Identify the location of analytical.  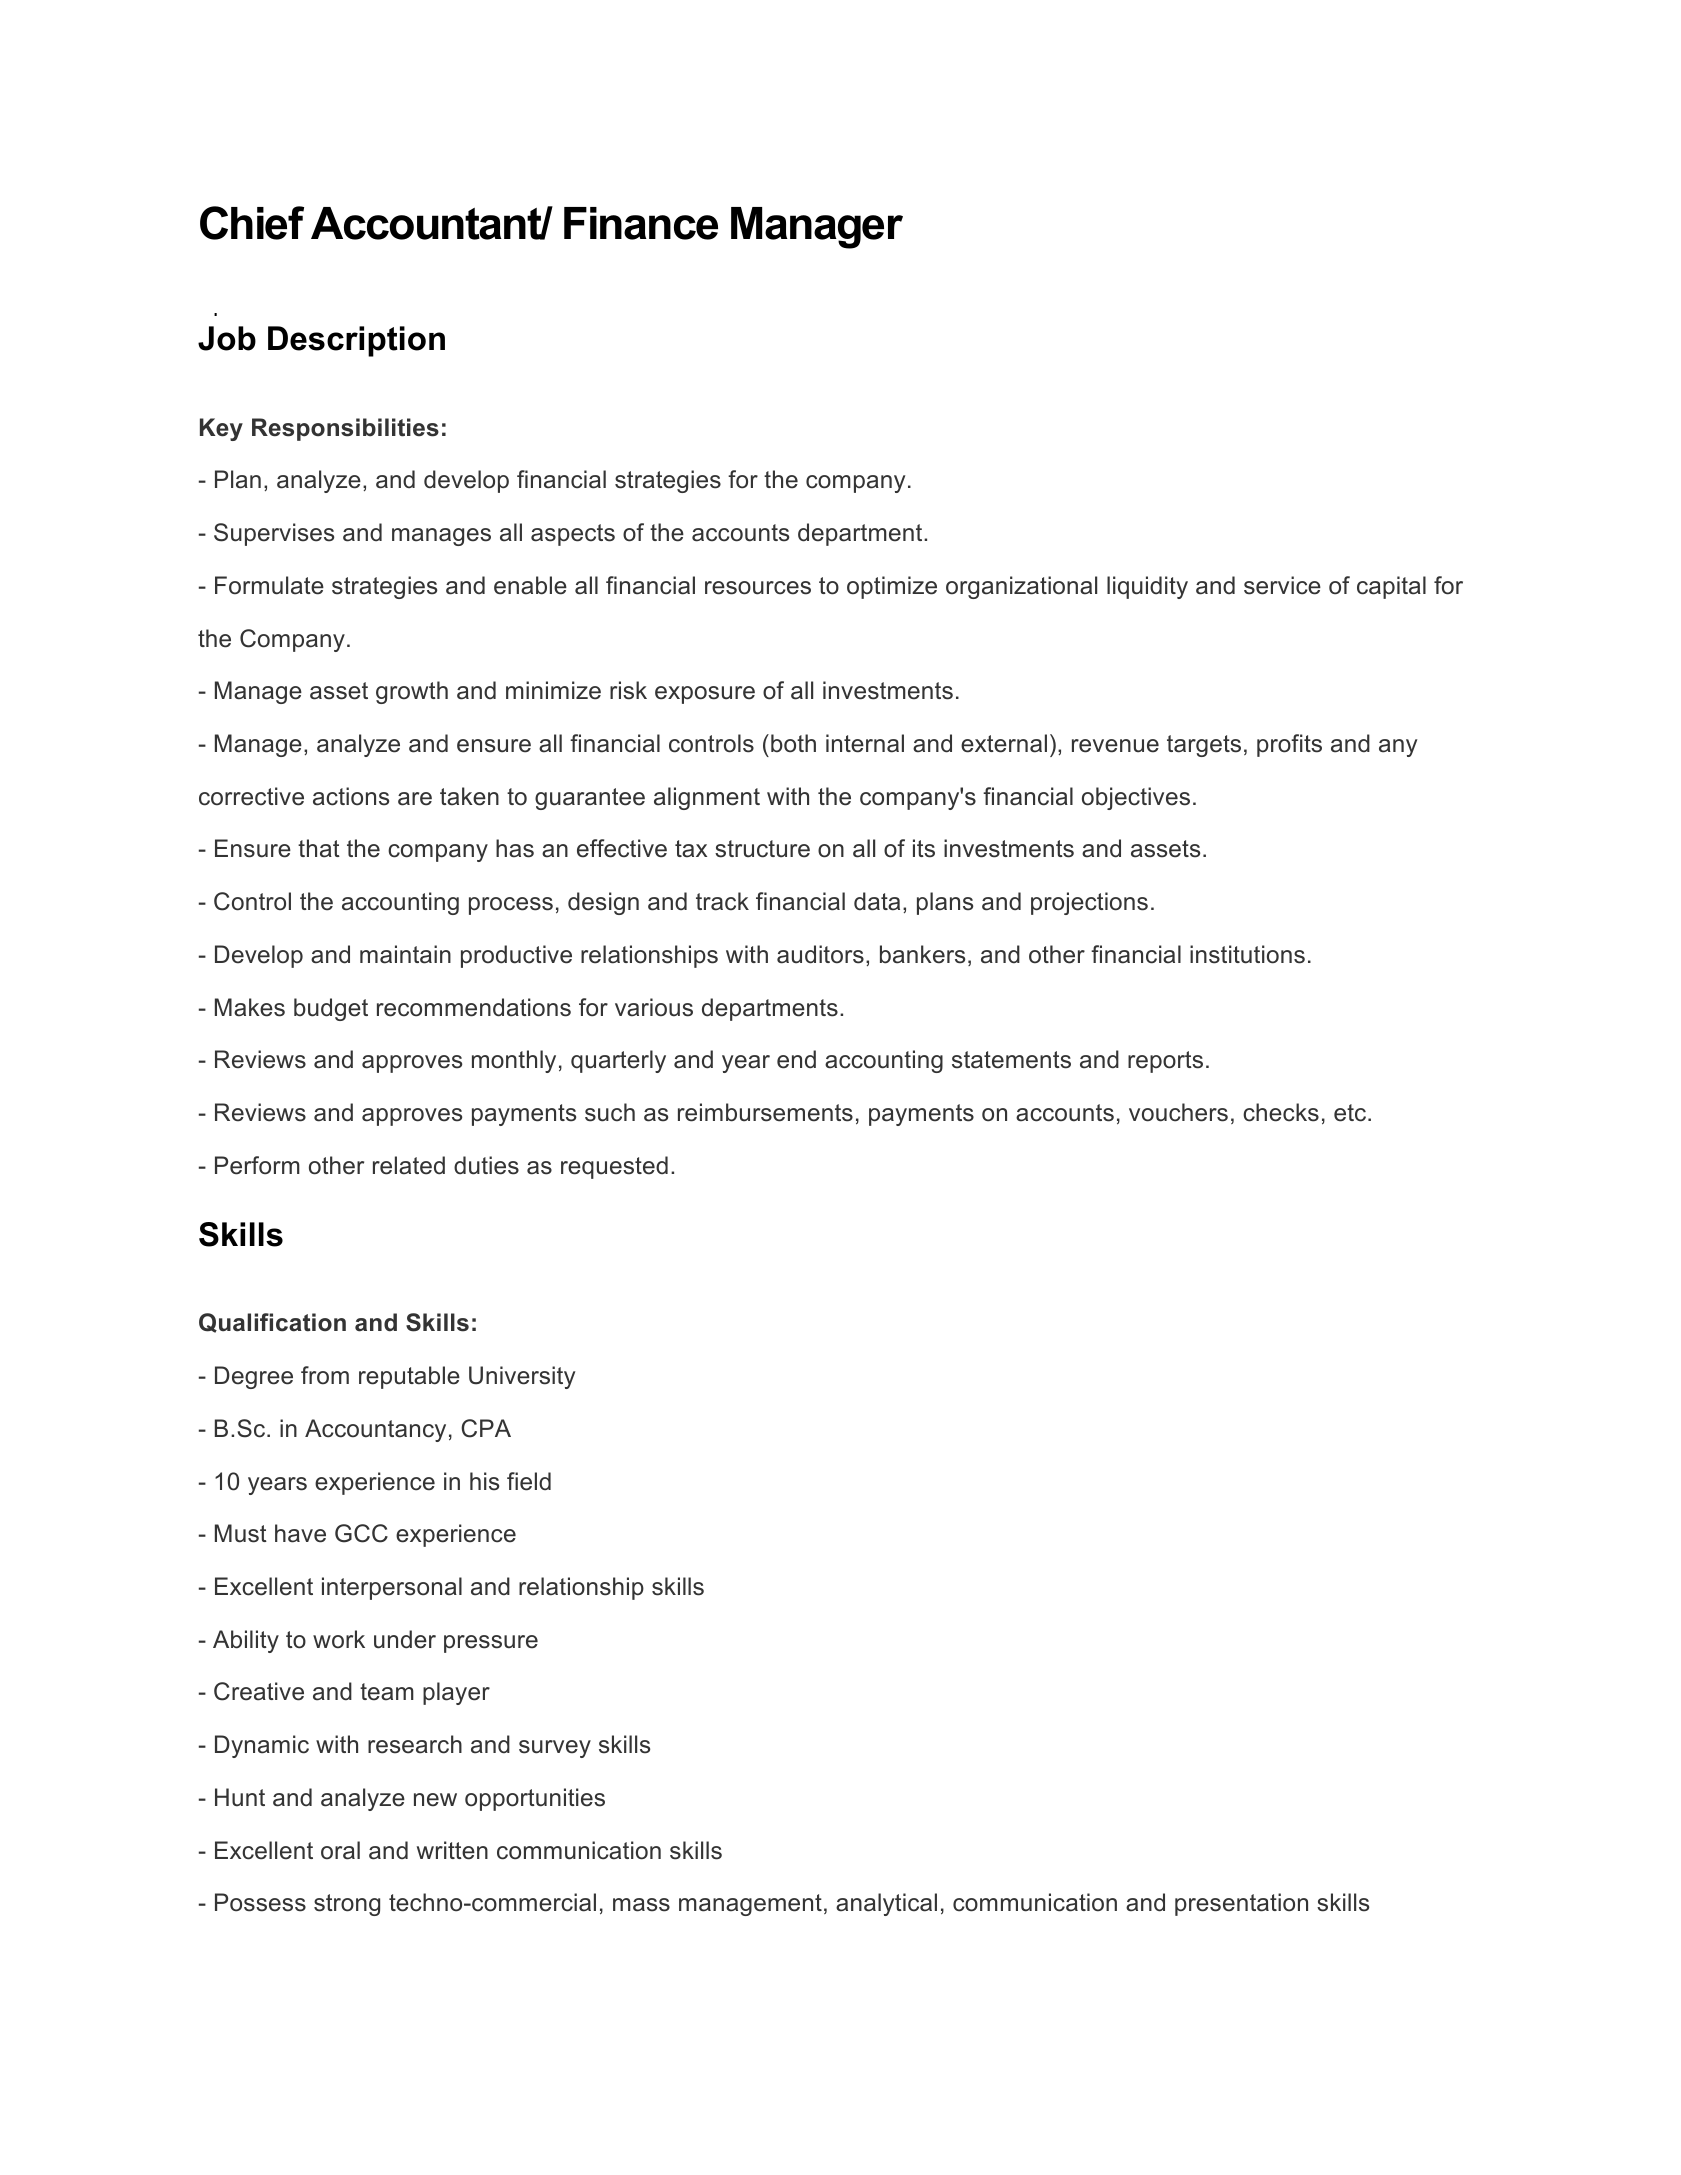
(886, 1904).
